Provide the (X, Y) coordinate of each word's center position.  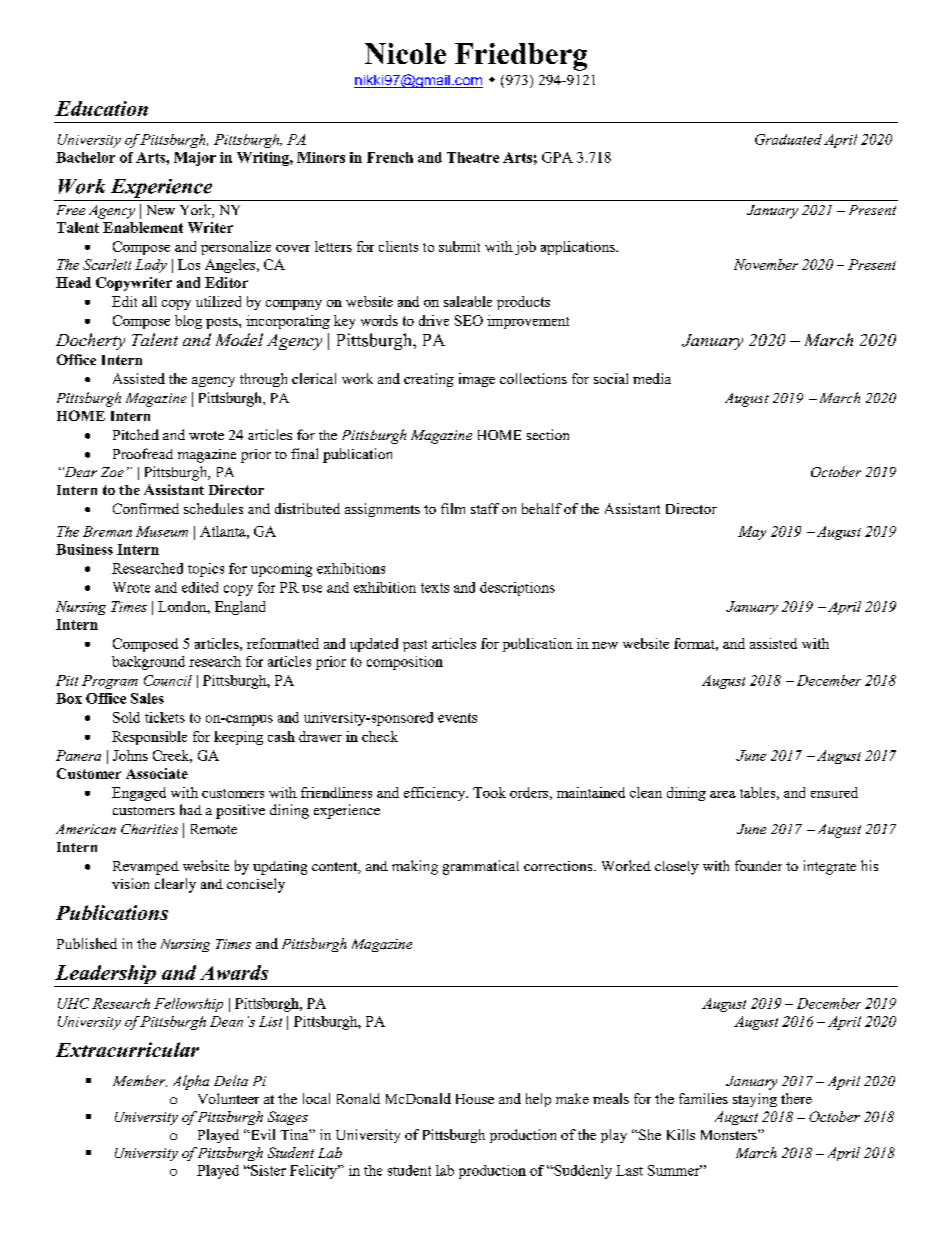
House (475, 1099)
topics (206, 570)
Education (101, 108)
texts (435, 588)
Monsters (730, 1135)
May (752, 533)
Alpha (191, 1082)
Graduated (788, 139)
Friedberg (521, 57)
